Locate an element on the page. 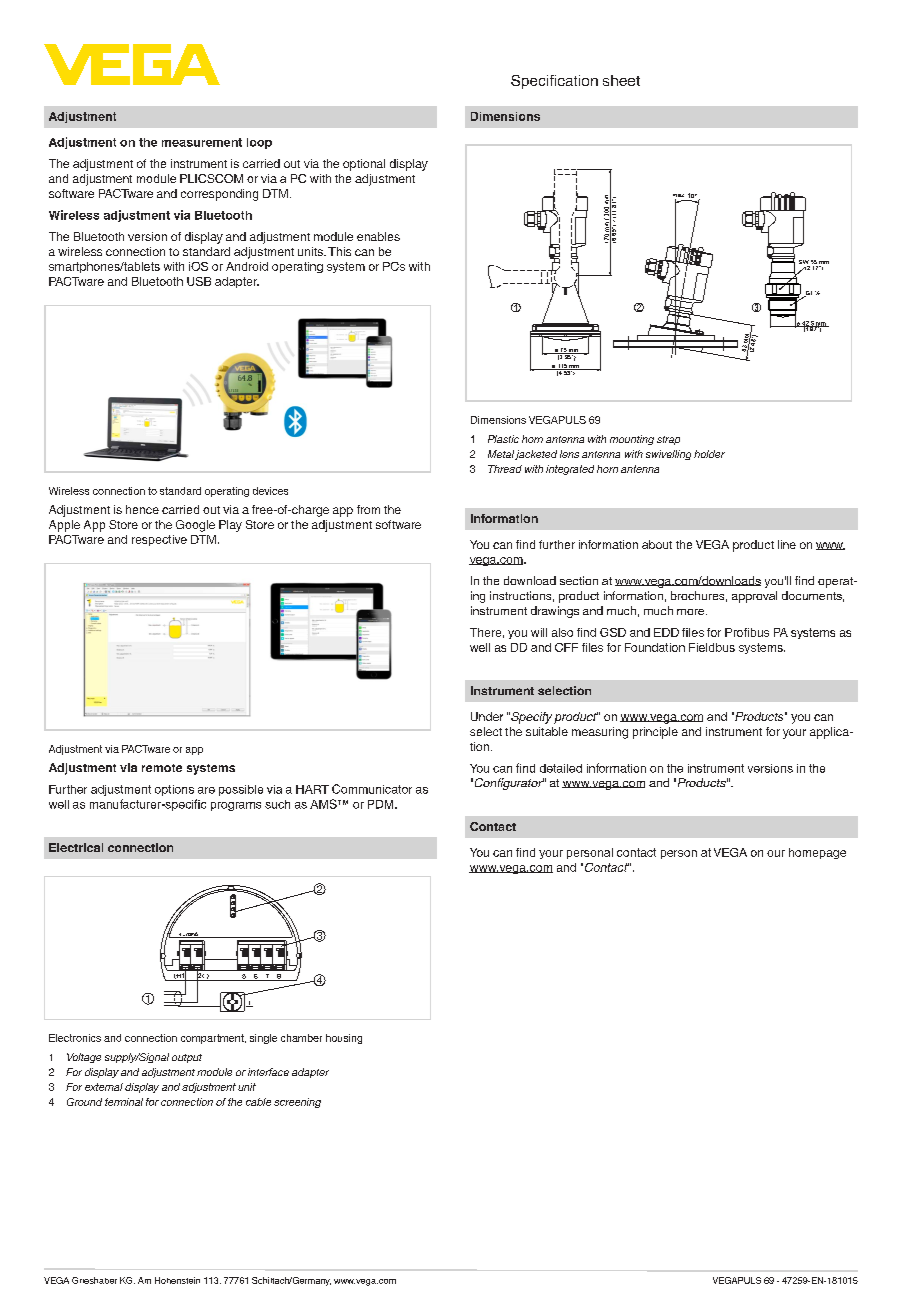 This document has width=924, height=1308. output is located at coordinates (187, 1058).
